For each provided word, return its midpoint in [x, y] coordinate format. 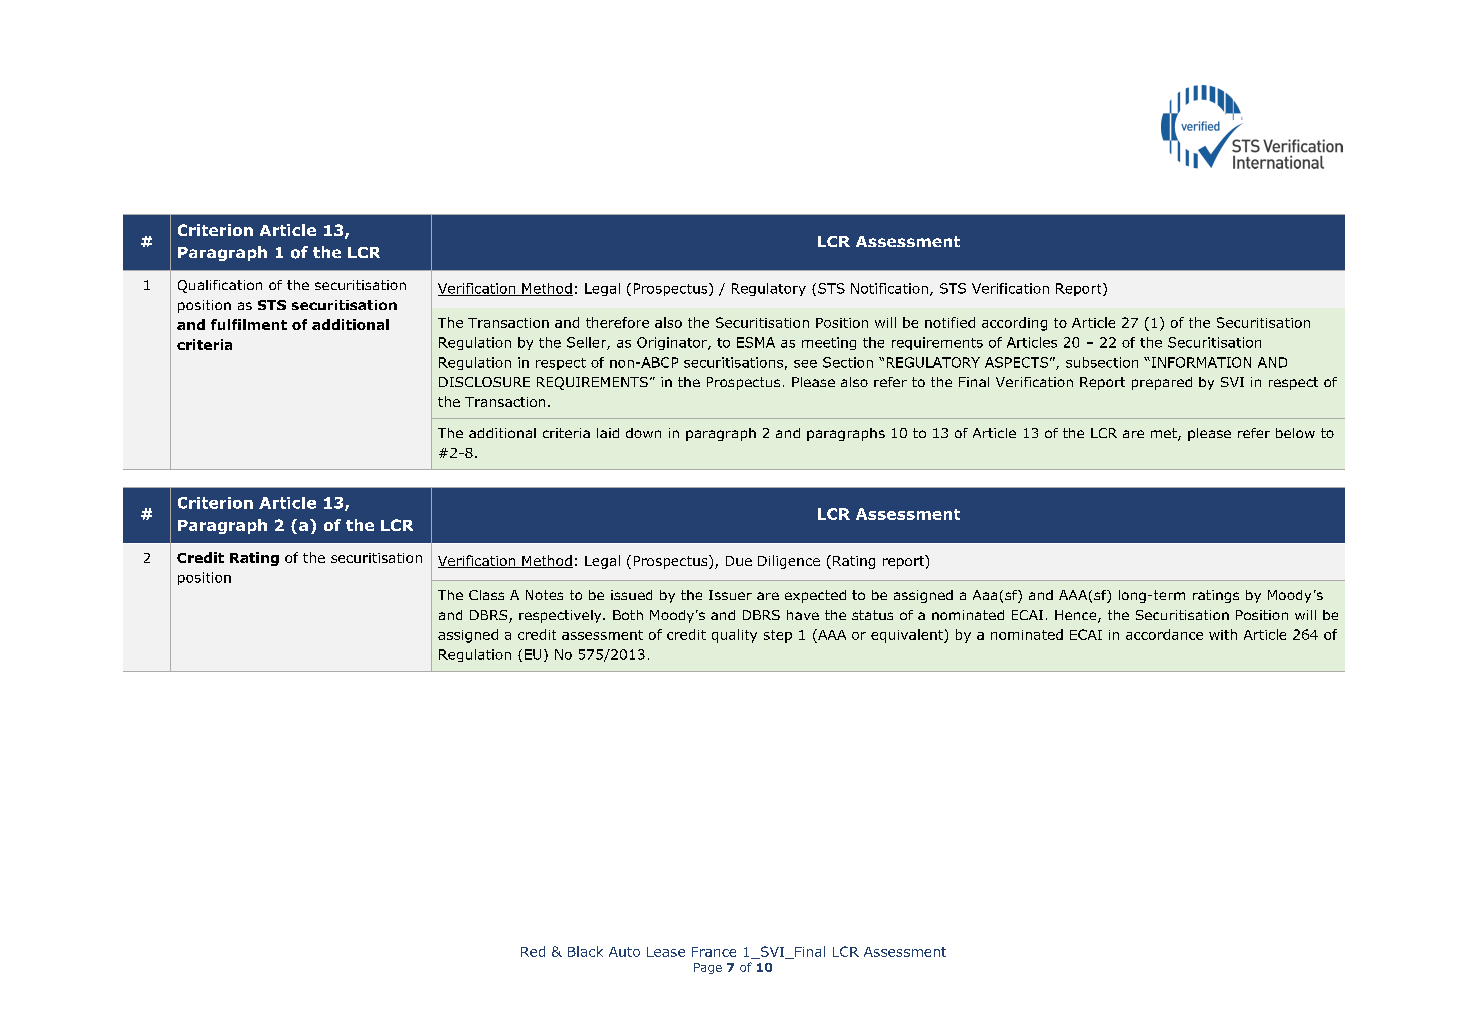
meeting [829, 343]
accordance [1164, 634]
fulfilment [249, 324]
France [714, 952]
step [778, 636]
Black [585, 951]
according [1014, 324]
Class [486, 595]
